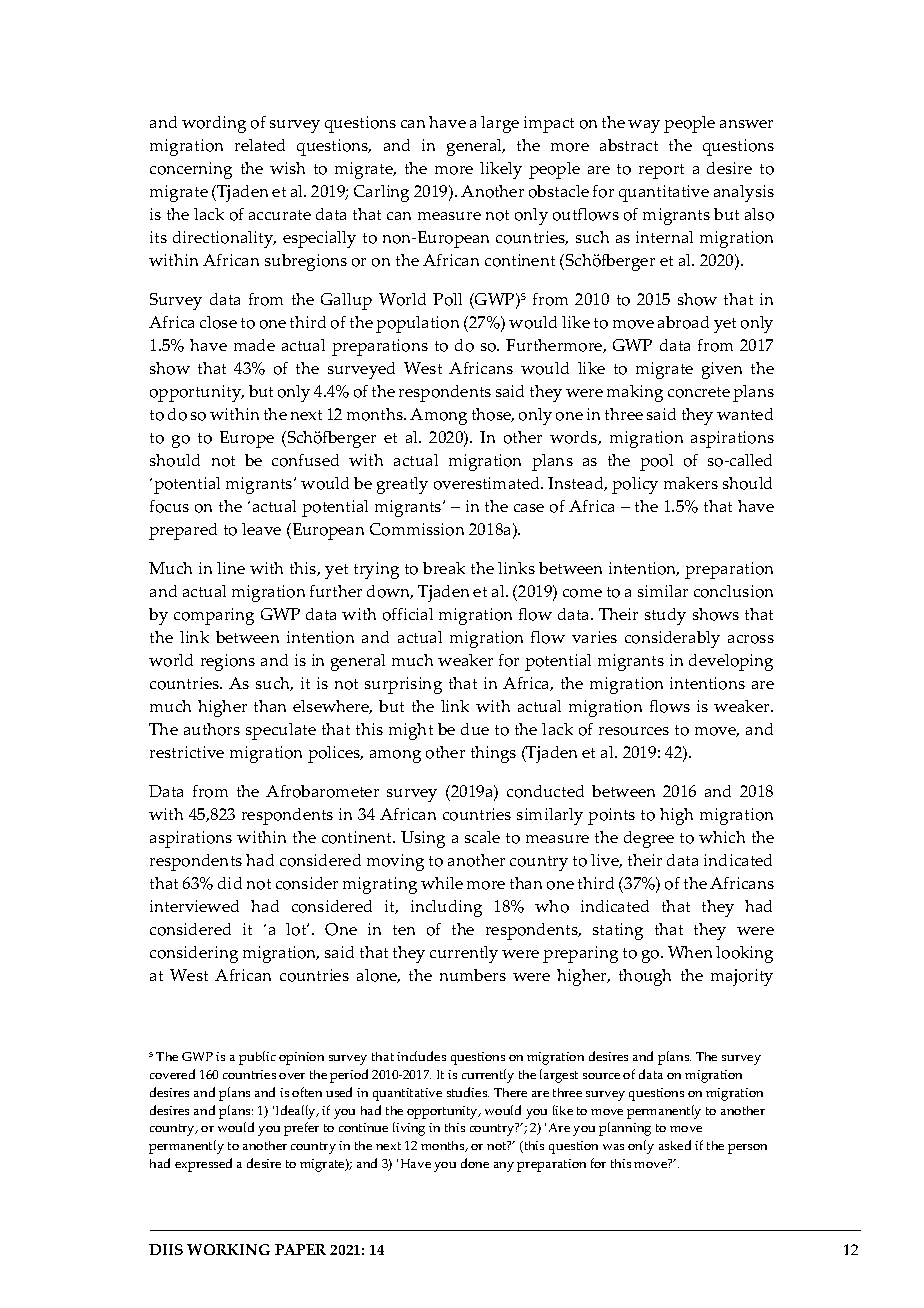 This screenshot has height=1308, width=924. Describe the element at coordinates (260, 145) in the screenshot. I see `related` at that location.
